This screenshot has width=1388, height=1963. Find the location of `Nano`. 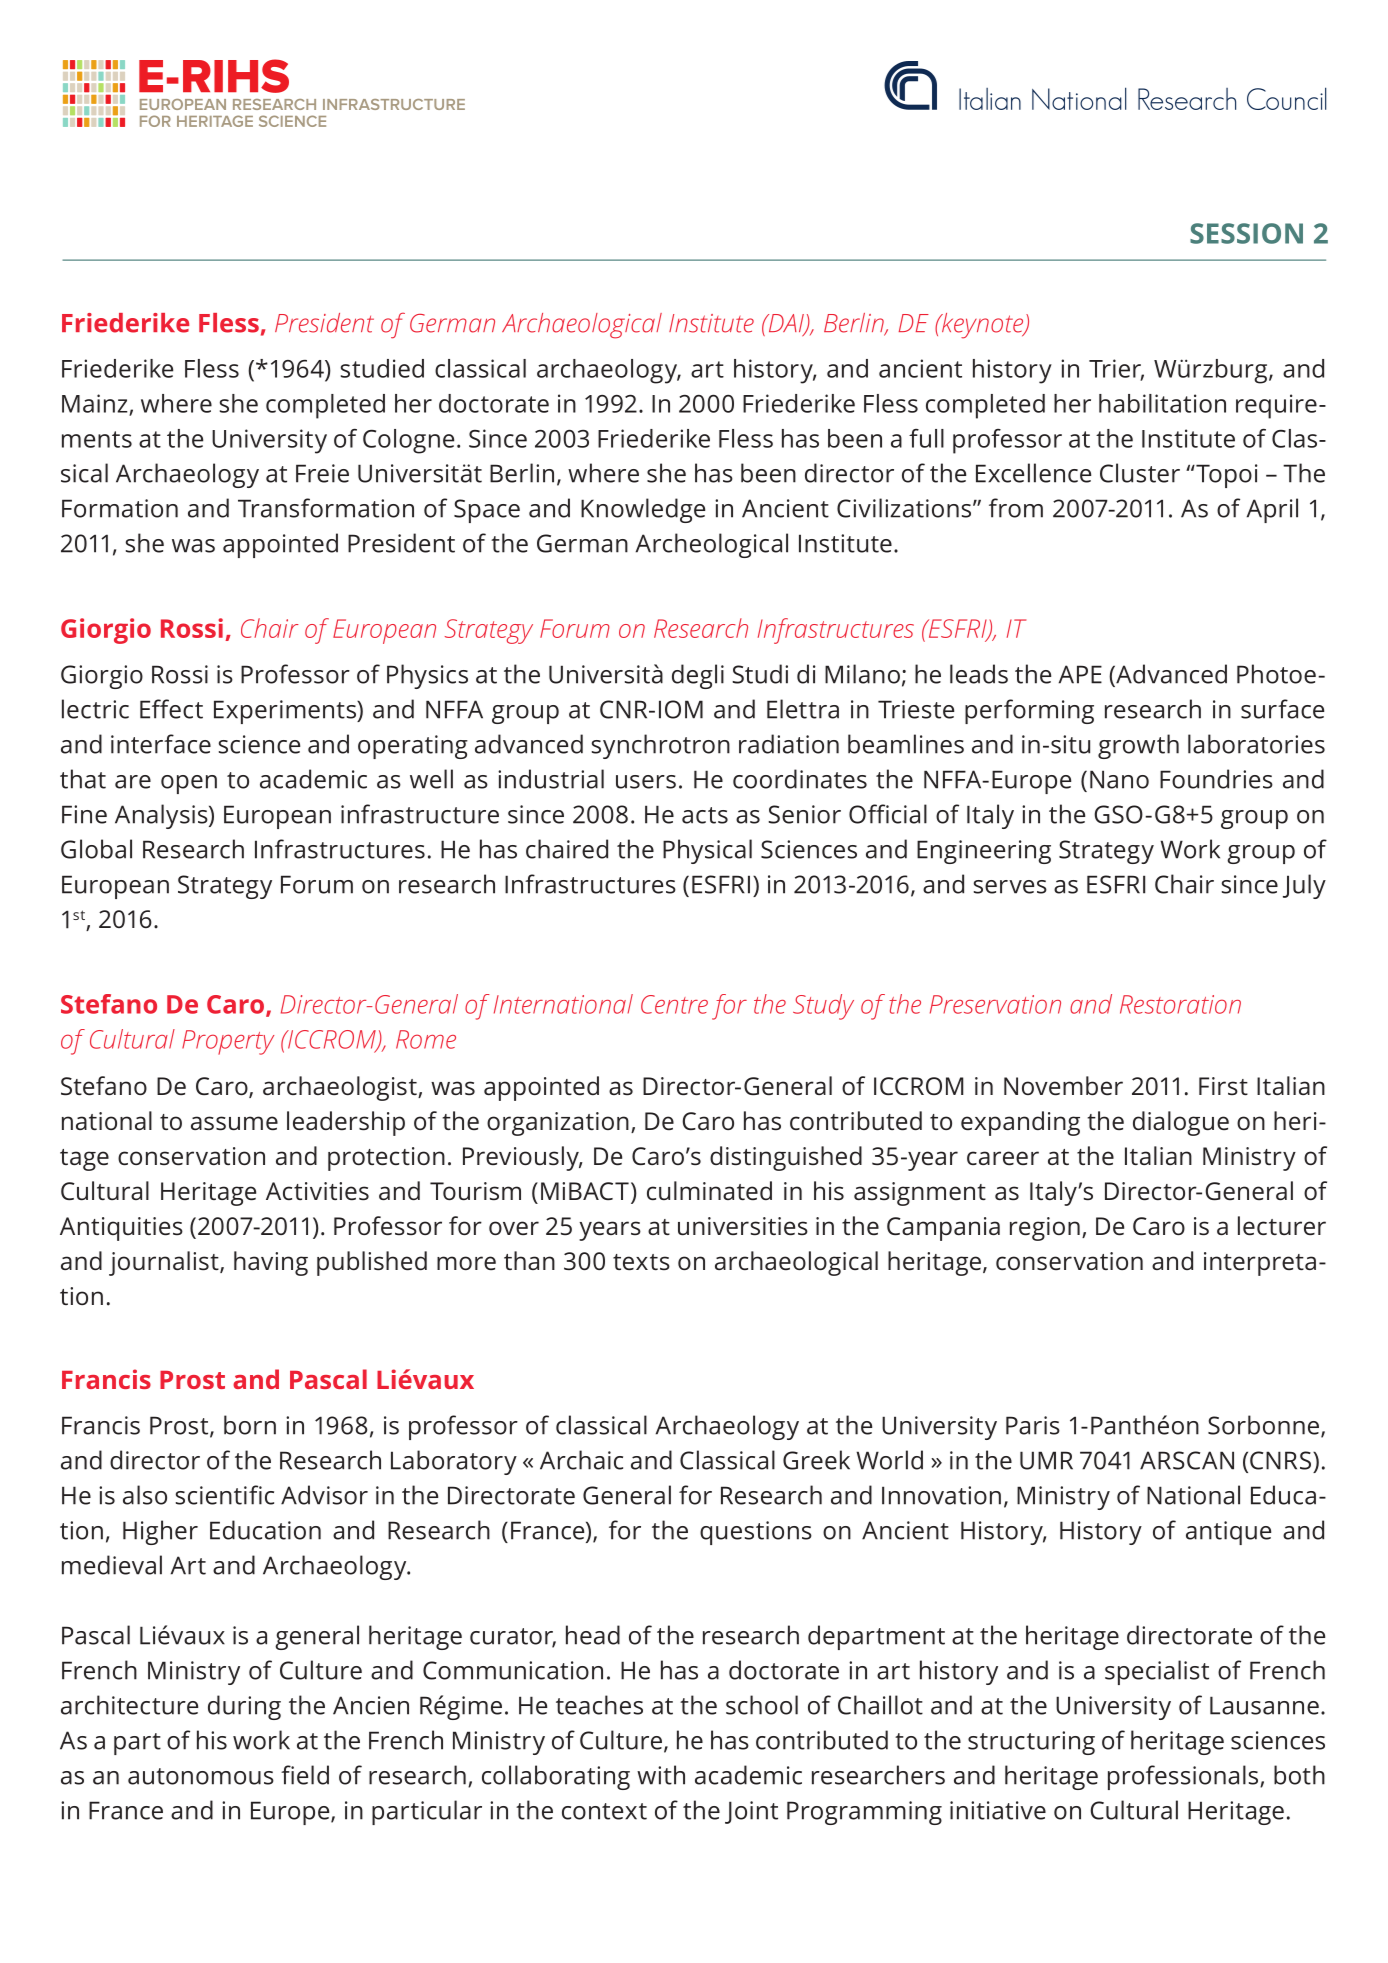

Nano is located at coordinates (1119, 779).
